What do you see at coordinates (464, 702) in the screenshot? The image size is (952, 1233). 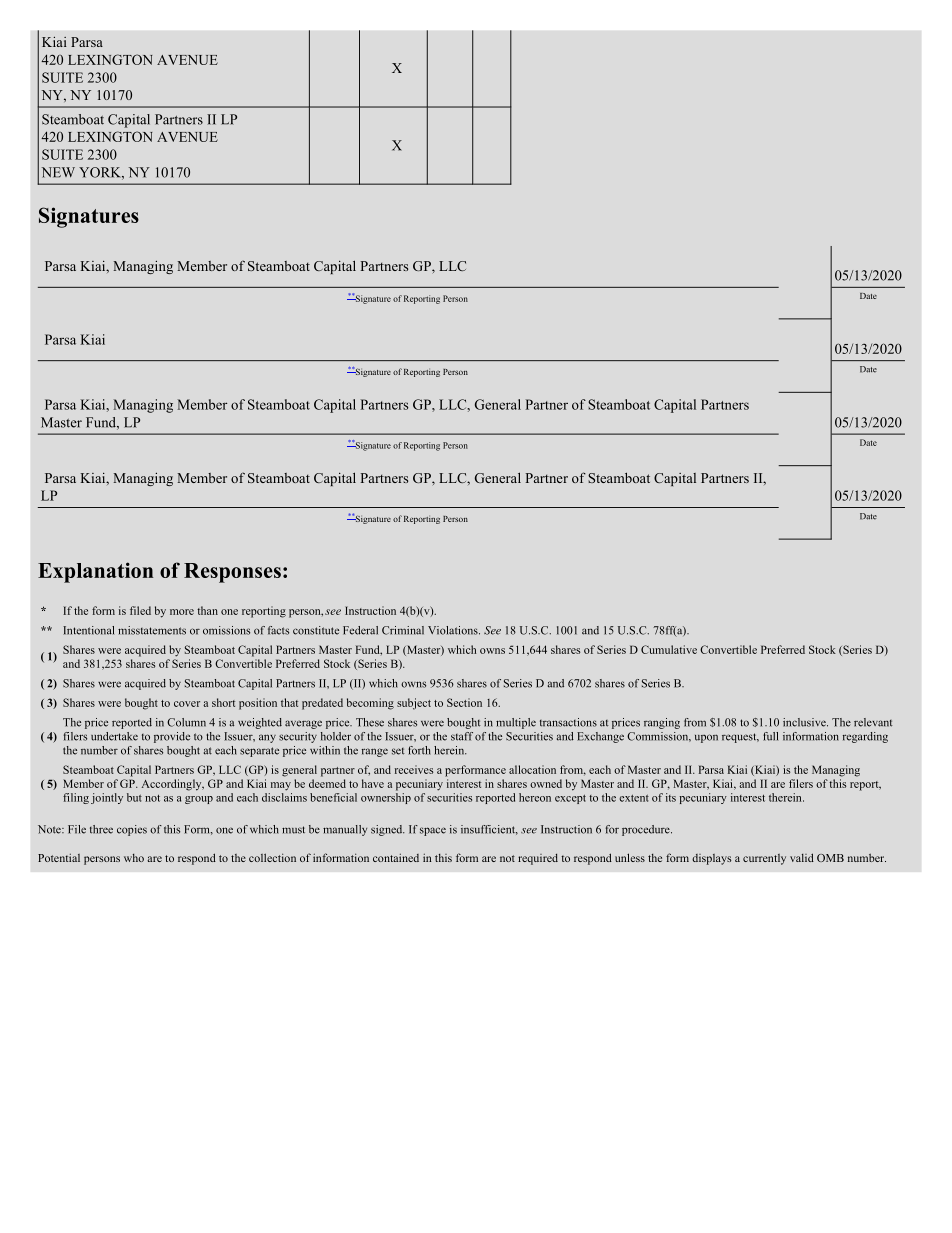 I see `Section` at bounding box center [464, 702].
